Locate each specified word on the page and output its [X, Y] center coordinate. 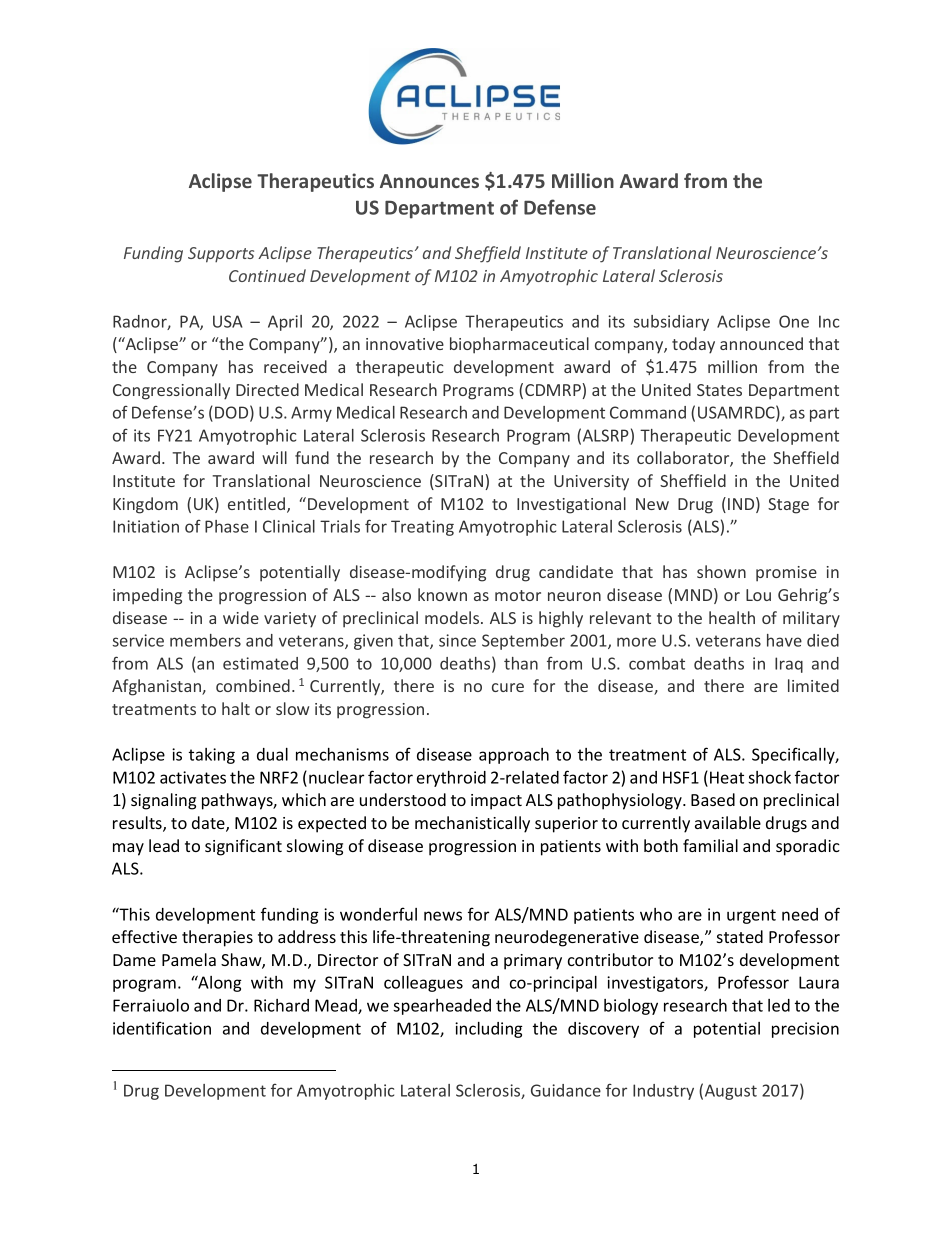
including [489, 1030]
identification [162, 1028]
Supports [221, 255]
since [457, 640]
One [794, 321]
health [732, 617]
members [205, 640]
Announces [429, 181]
